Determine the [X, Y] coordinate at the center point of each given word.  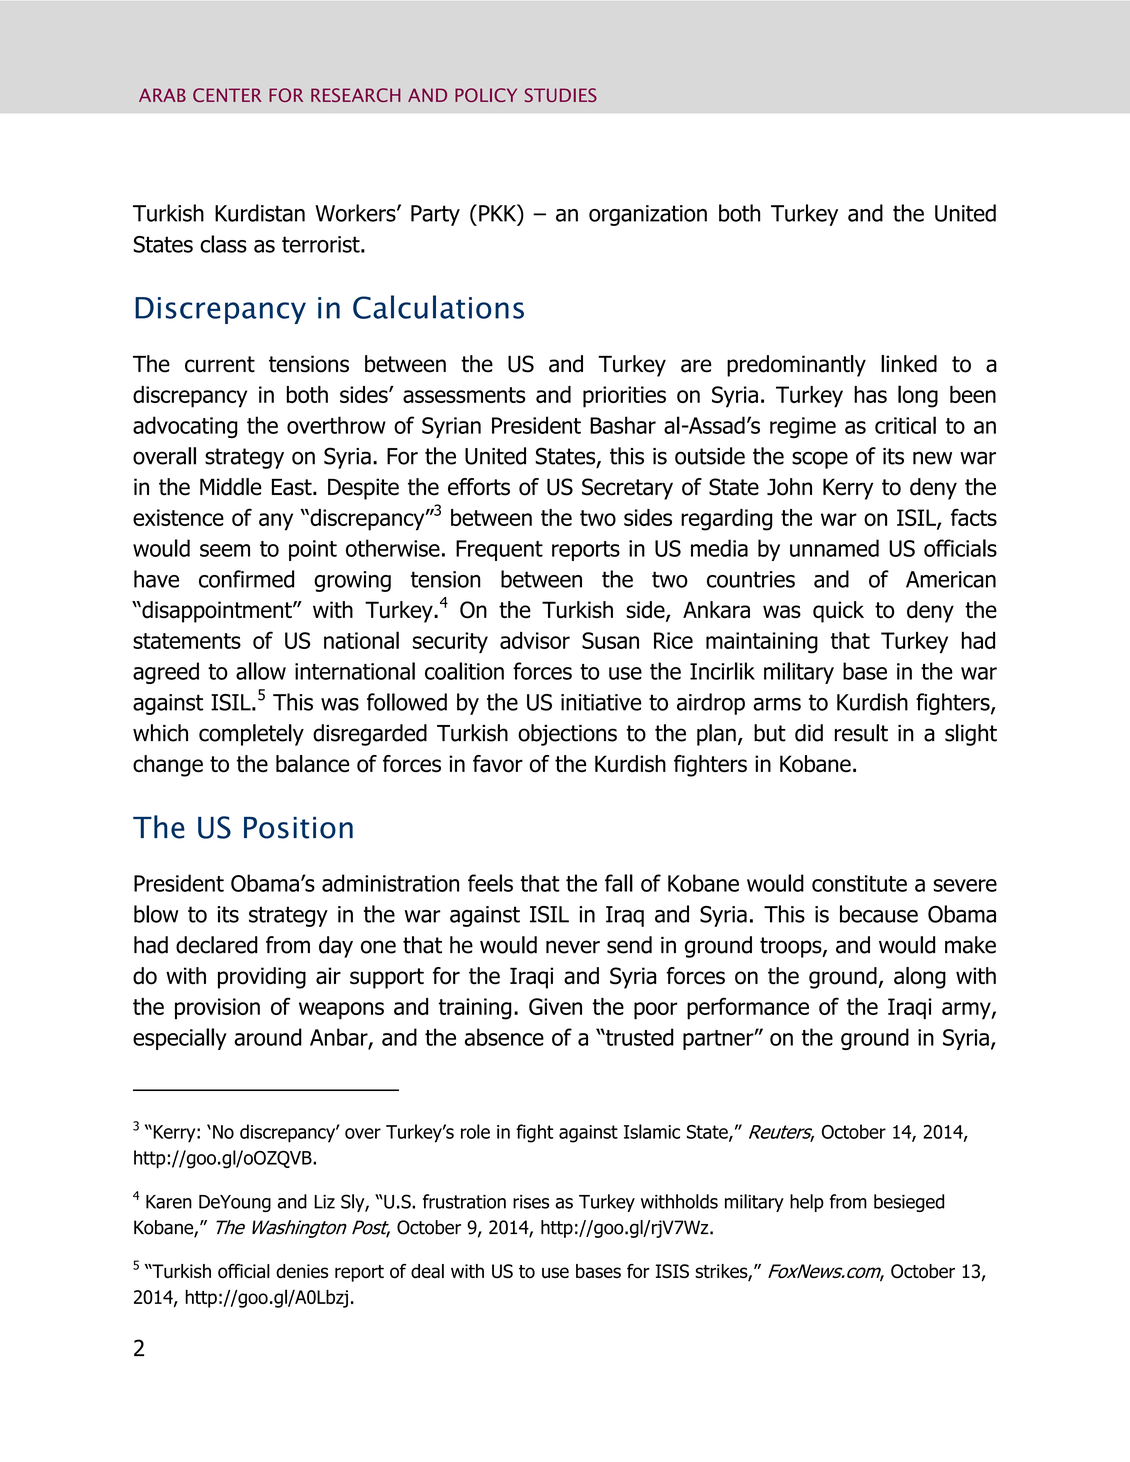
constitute [859, 883]
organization [648, 215]
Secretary [627, 489]
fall [619, 883]
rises [531, 1202]
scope [820, 460]
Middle [231, 487]
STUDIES [561, 95]
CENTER [227, 95]
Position [298, 828]
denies [302, 1271]
